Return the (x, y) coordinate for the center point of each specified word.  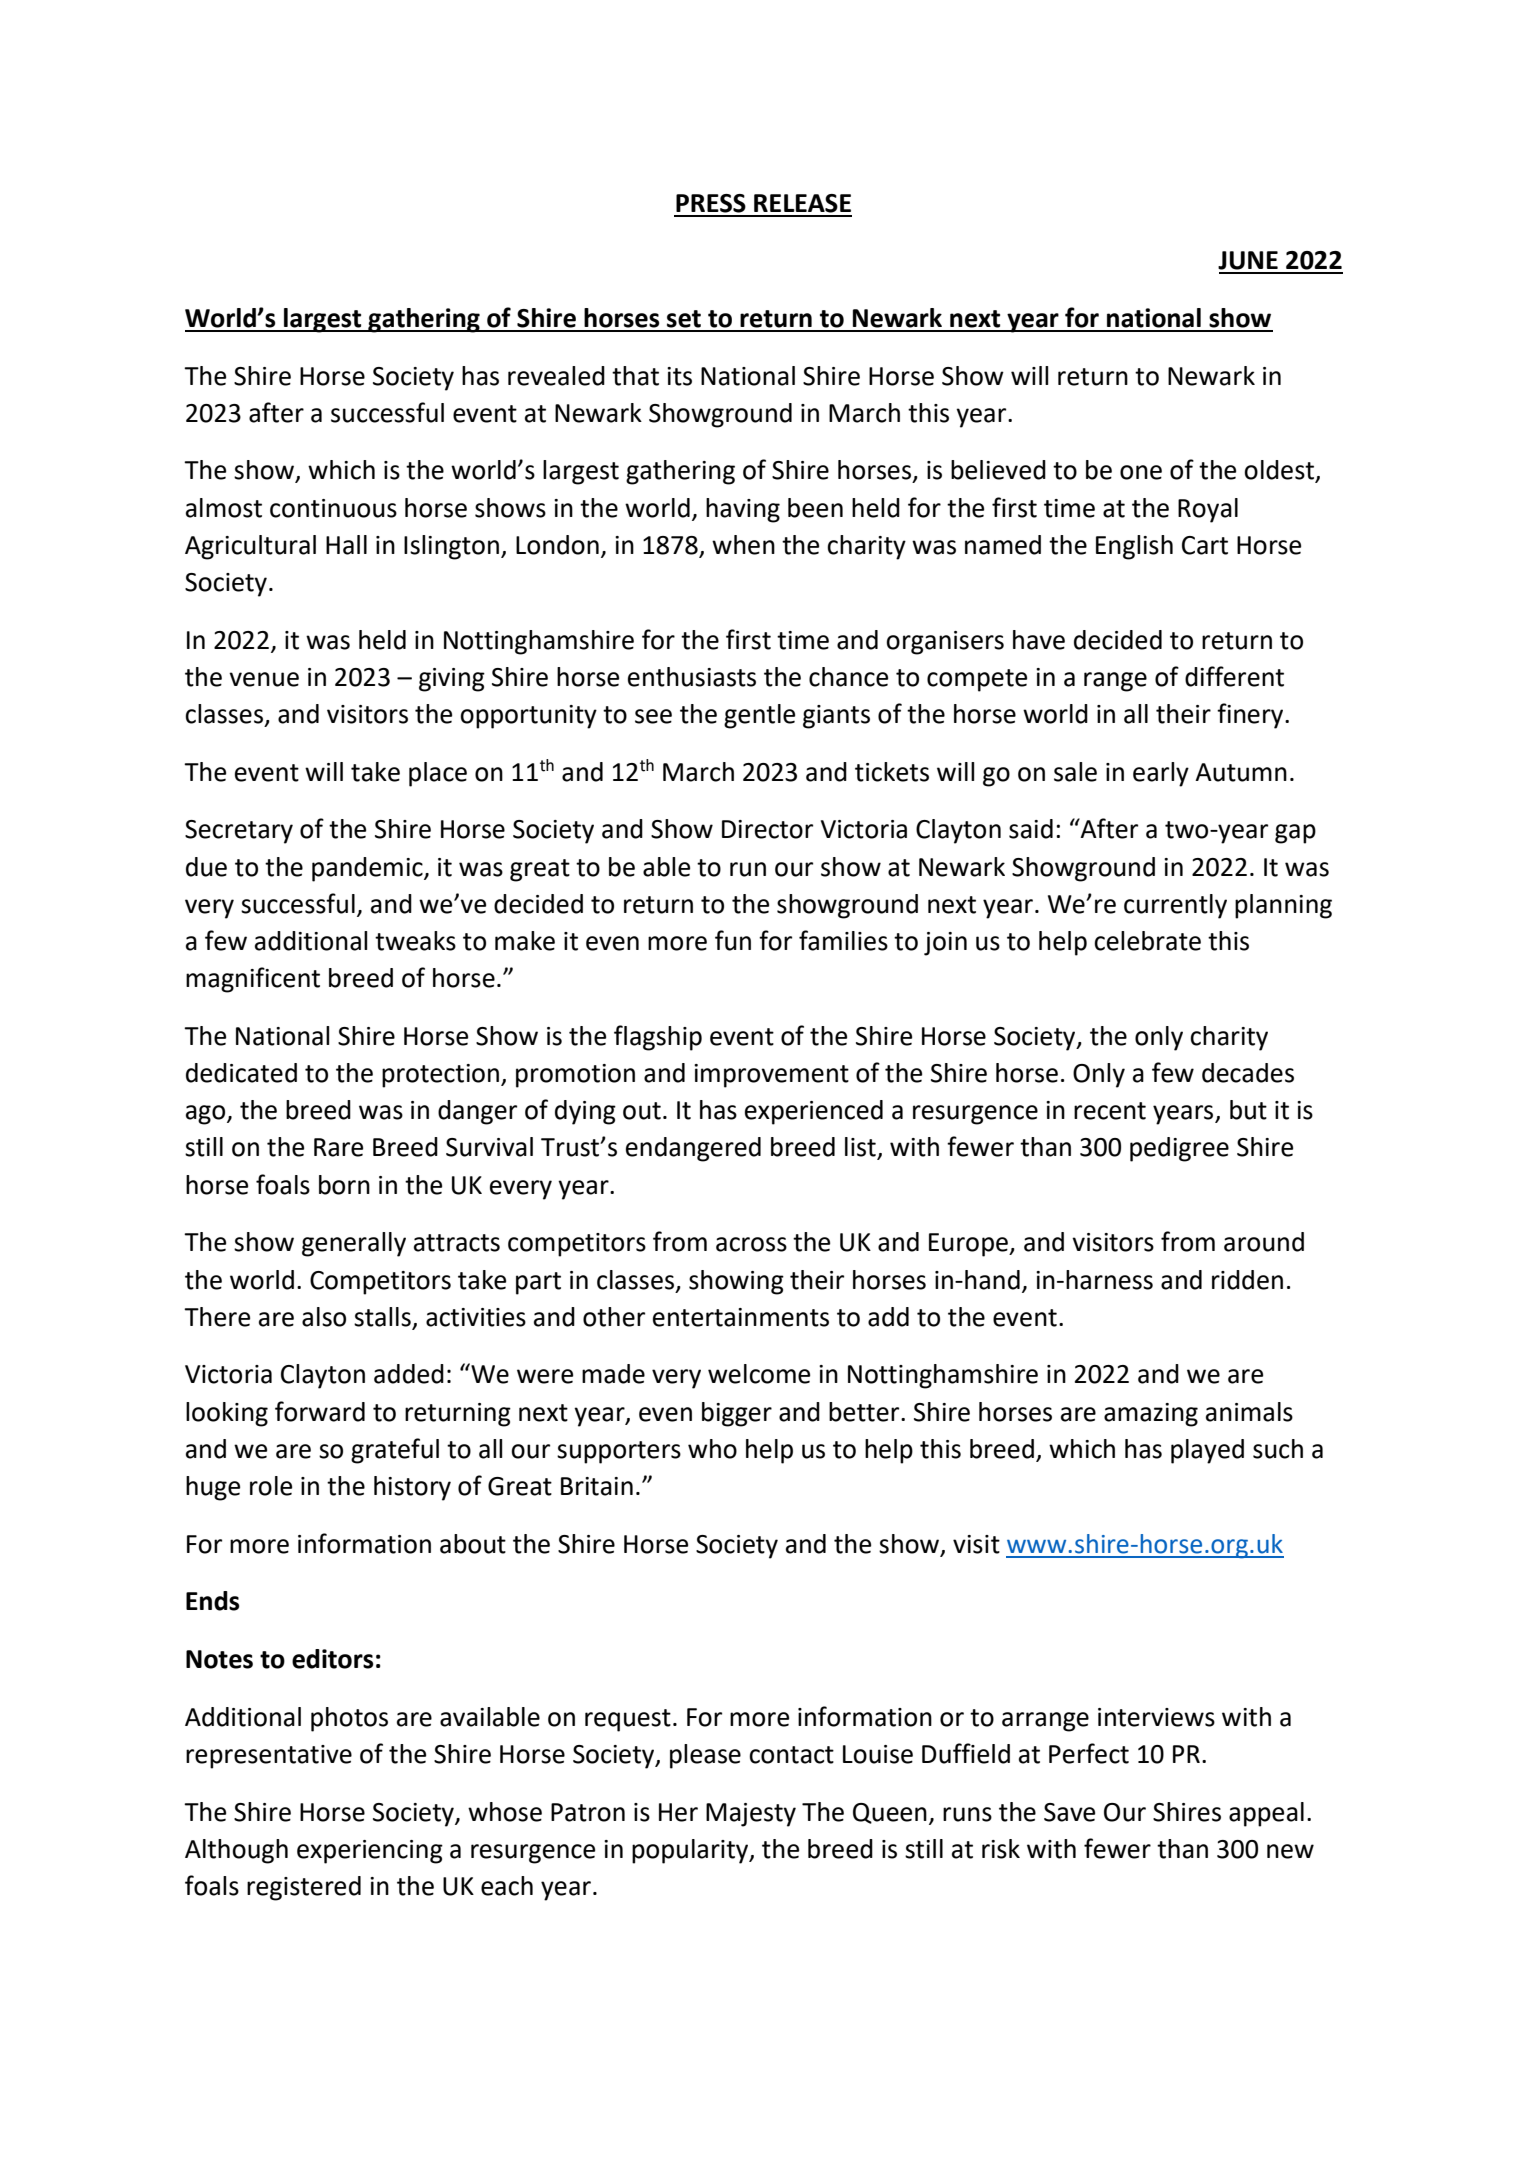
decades (1248, 1073)
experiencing (370, 1852)
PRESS (711, 203)
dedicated (241, 1073)
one (1141, 472)
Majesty (751, 1815)
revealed (556, 376)
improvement (771, 1076)
